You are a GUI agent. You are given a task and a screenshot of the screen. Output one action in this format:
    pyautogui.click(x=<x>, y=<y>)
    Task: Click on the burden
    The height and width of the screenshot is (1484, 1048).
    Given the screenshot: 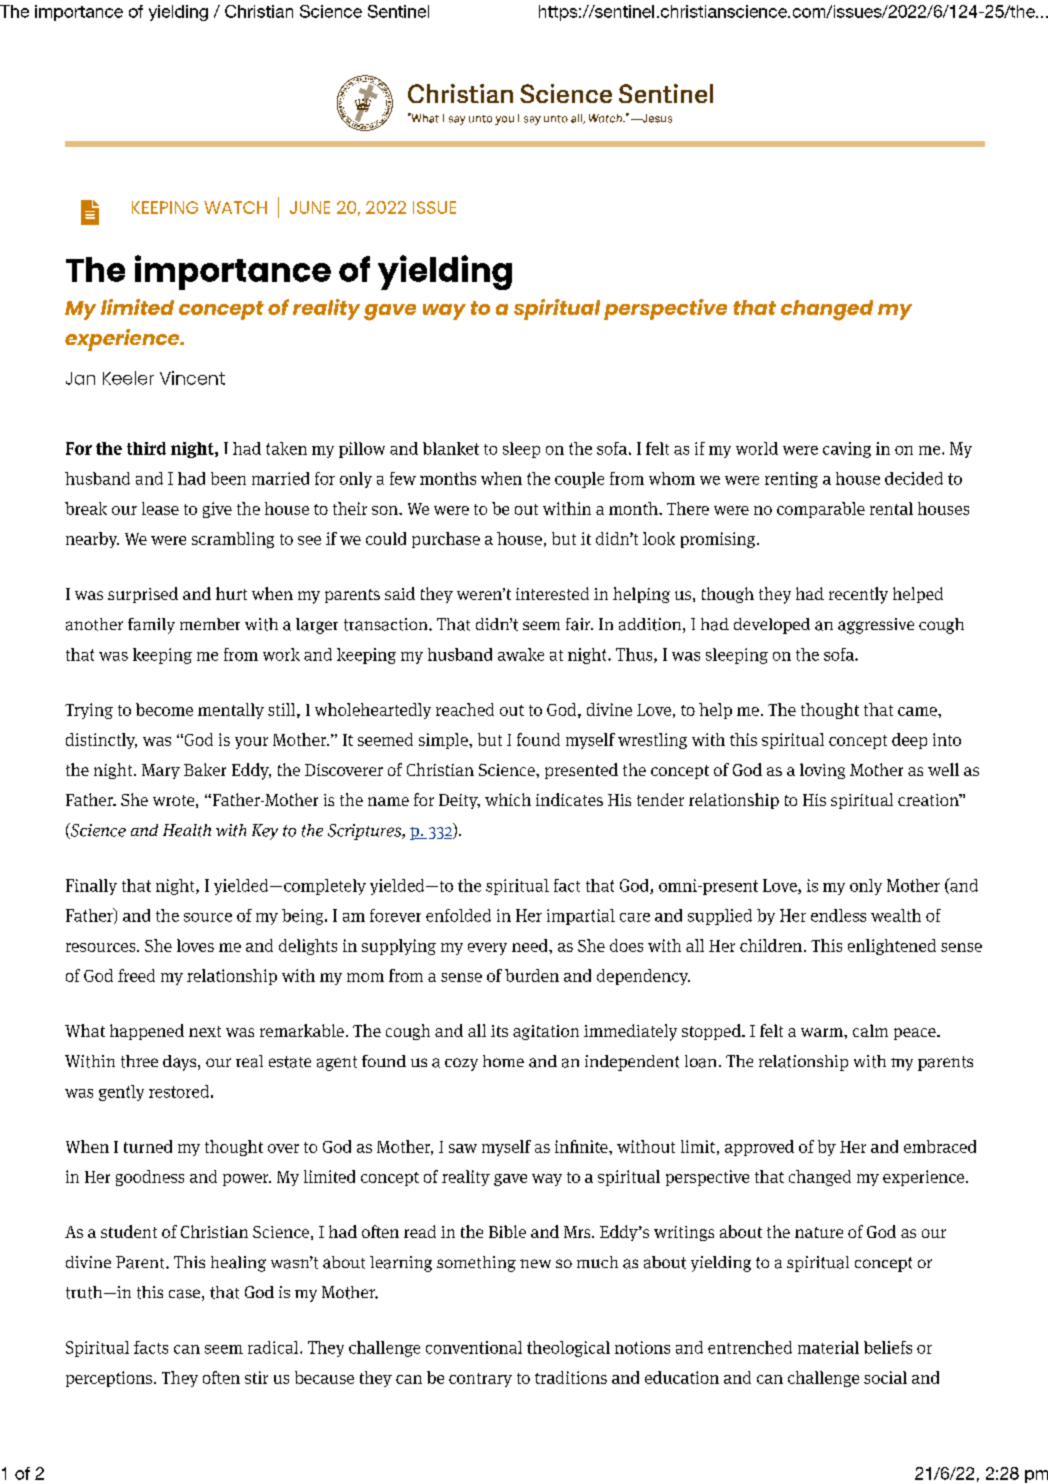 What is the action you would take?
    pyautogui.click(x=532, y=975)
